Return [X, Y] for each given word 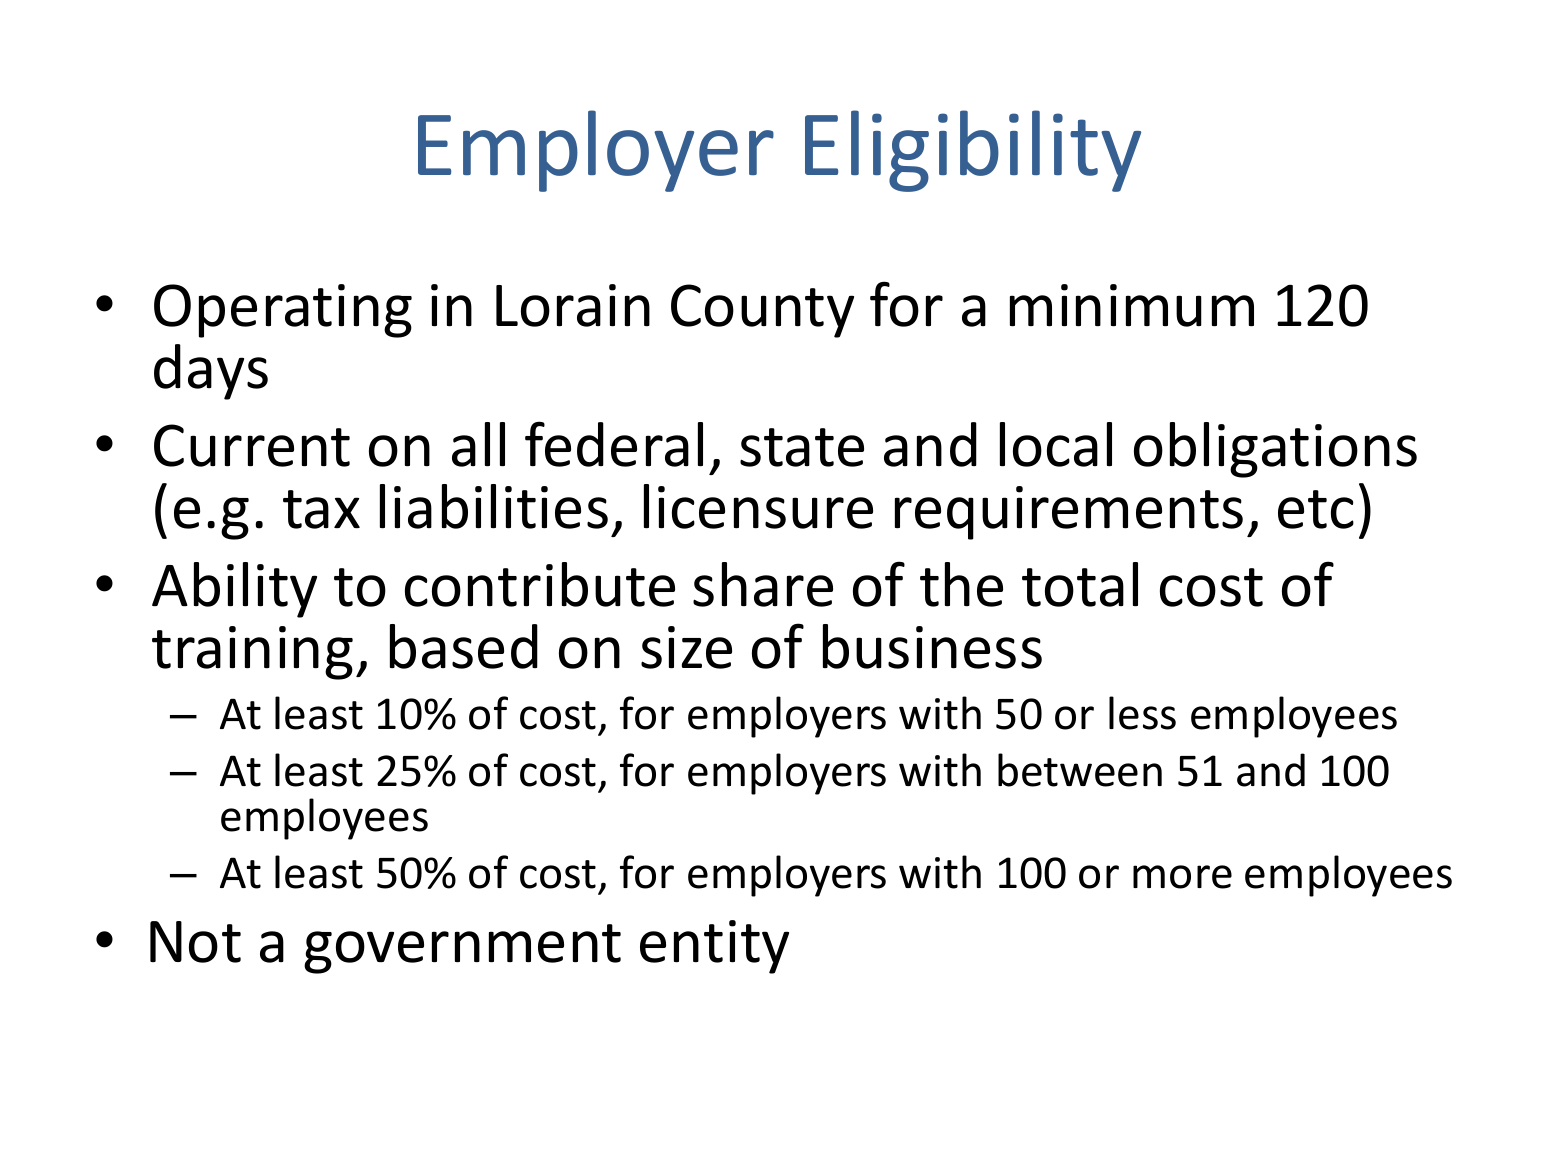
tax [321, 509]
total [1080, 584]
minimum [1132, 305]
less [1142, 713]
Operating [283, 311]
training [252, 653]
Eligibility [973, 151]
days [211, 372]
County [762, 311]
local [1056, 444]
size [686, 647]
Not [195, 942]
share [763, 584]
